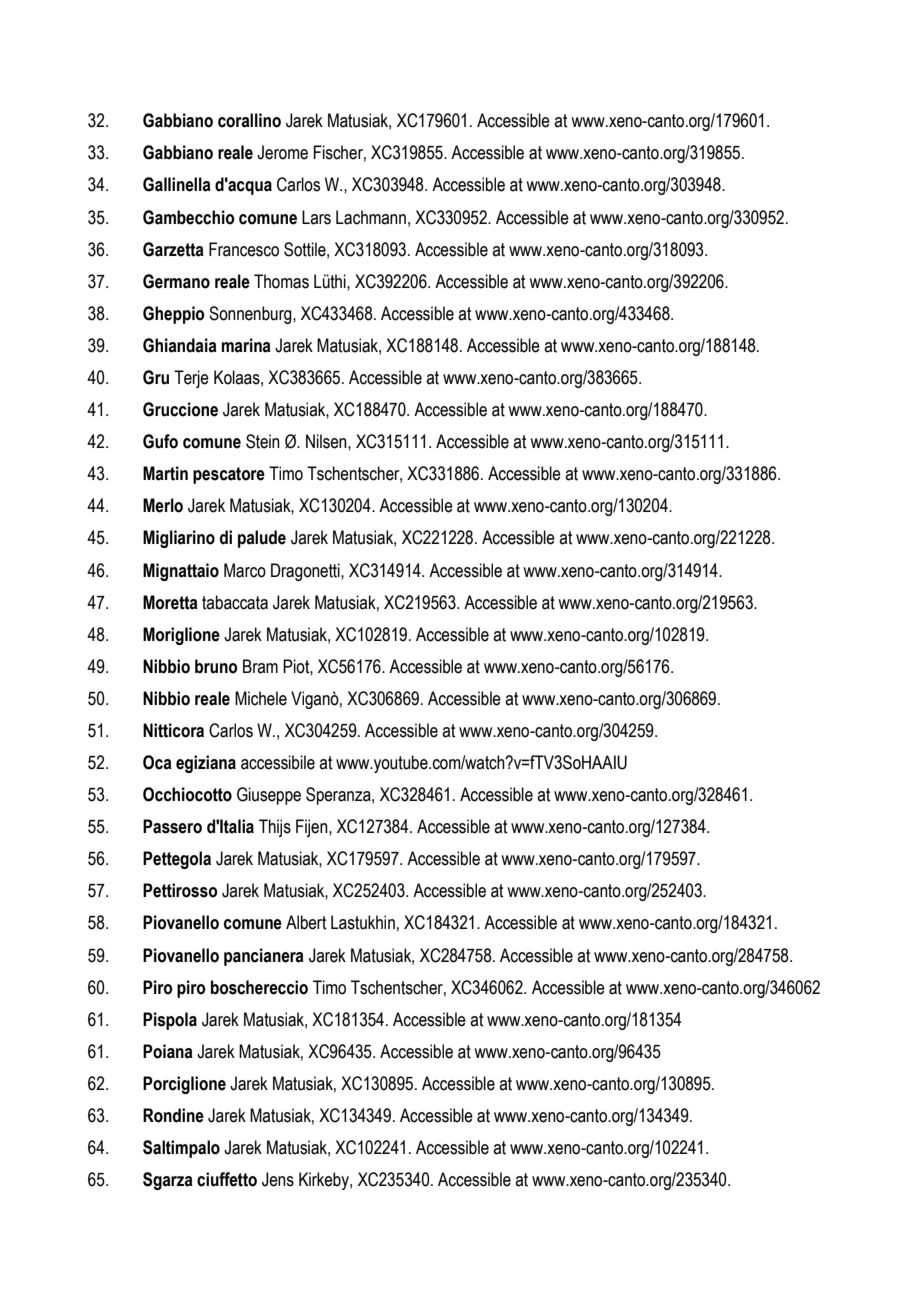  Describe the element at coordinates (216, 666) in the screenshot. I see `bruno` at that location.
